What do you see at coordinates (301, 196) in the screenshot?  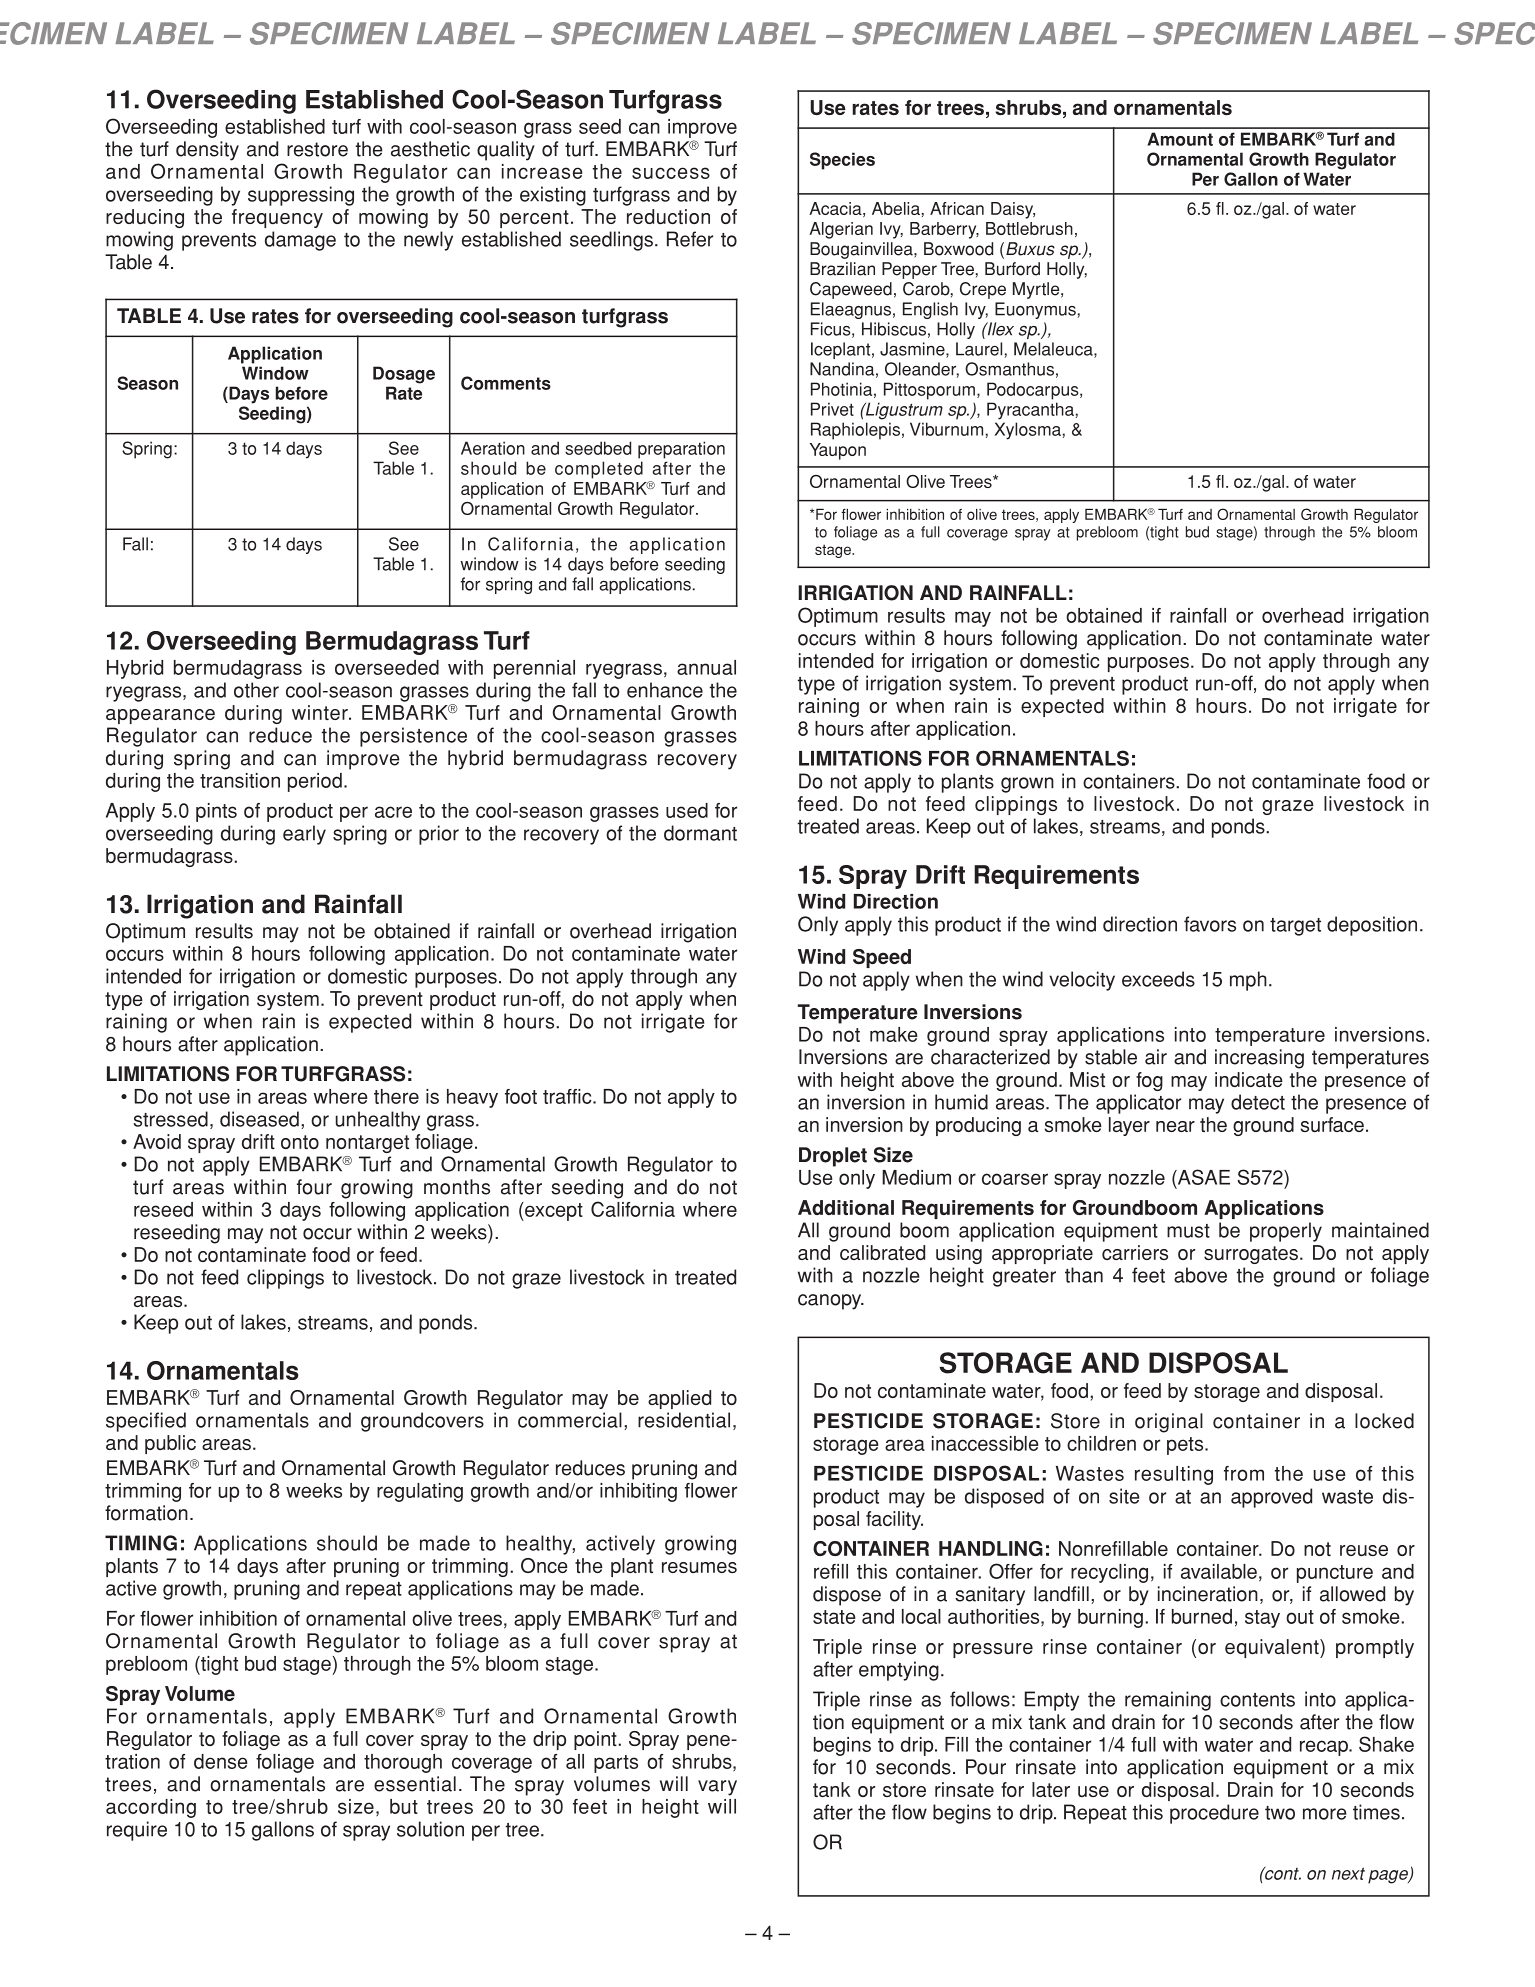 I see `suppressing` at bounding box center [301, 196].
